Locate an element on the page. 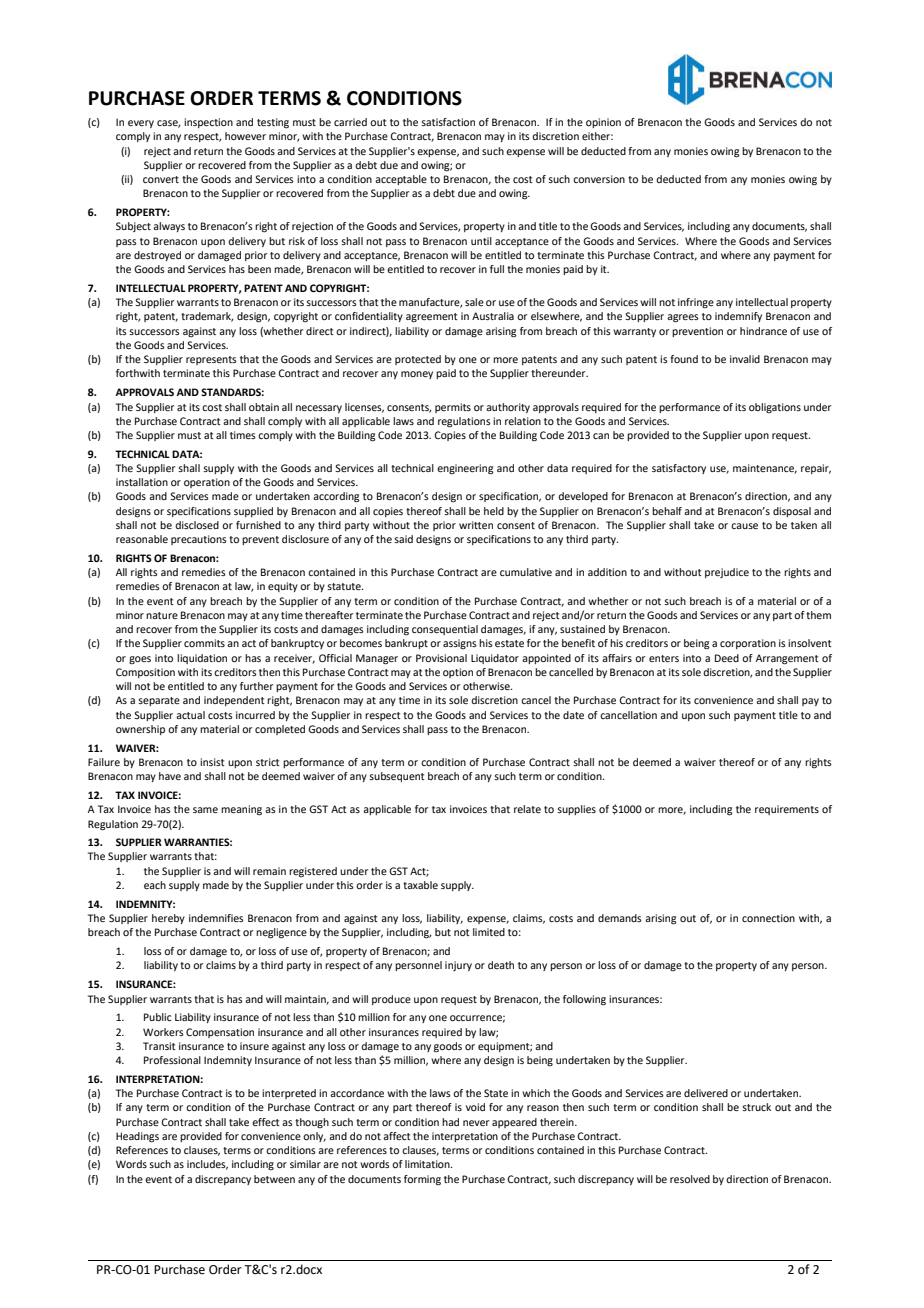 The width and height of the page is (924, 1308). taxable is located at coordinates (420, 885).
